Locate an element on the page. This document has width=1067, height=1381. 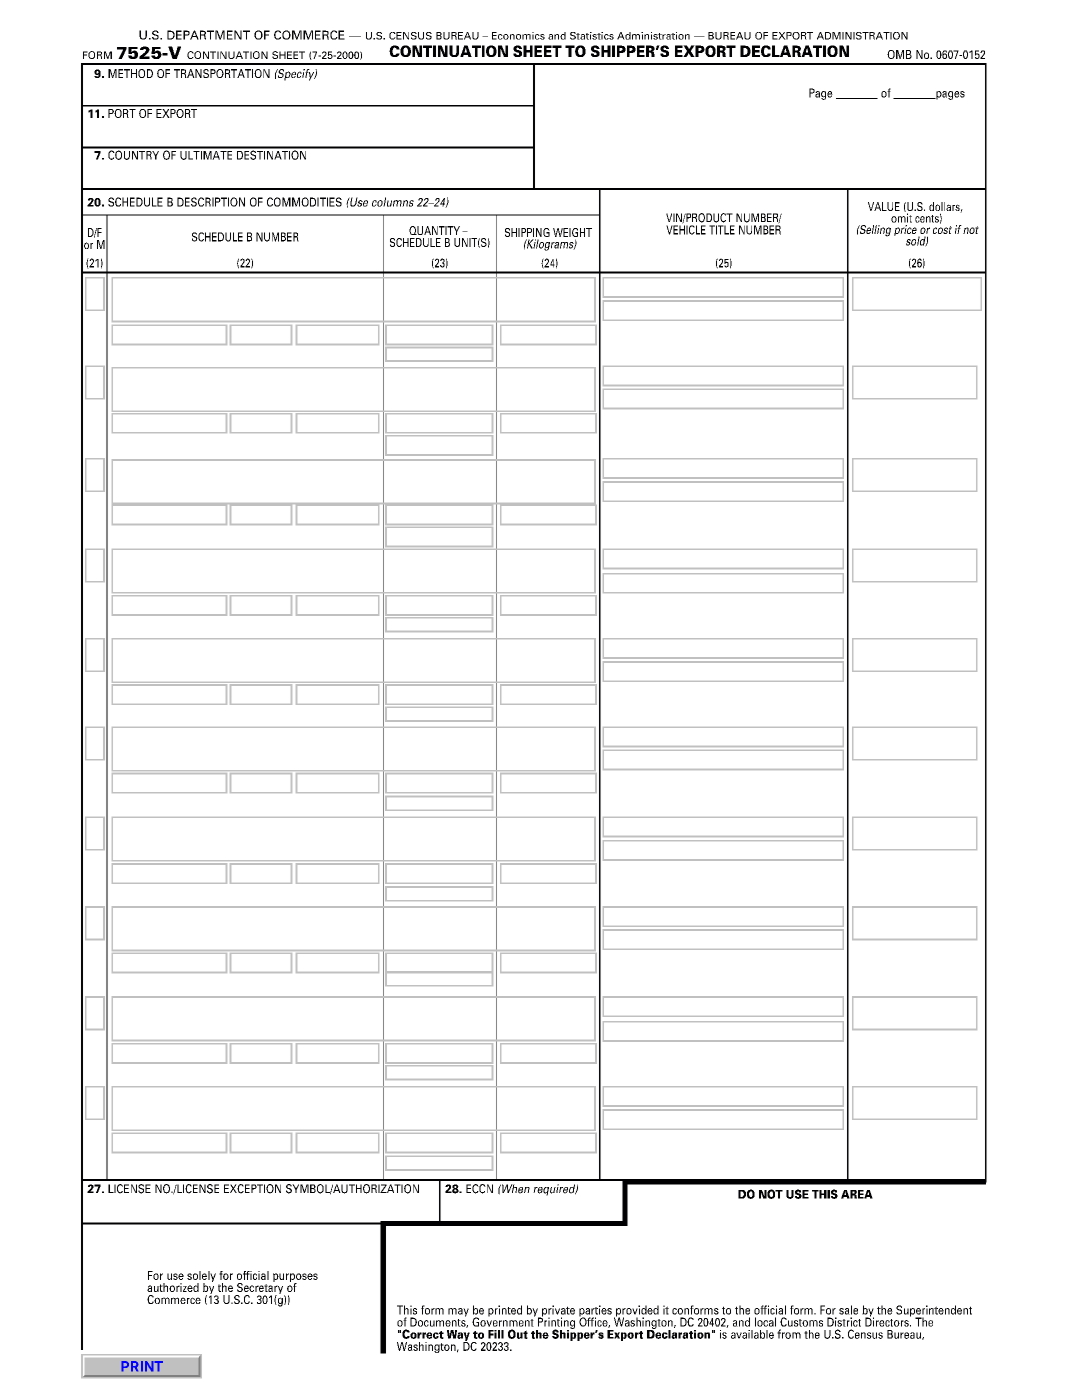
cost is located at coordinates (942, 230).
